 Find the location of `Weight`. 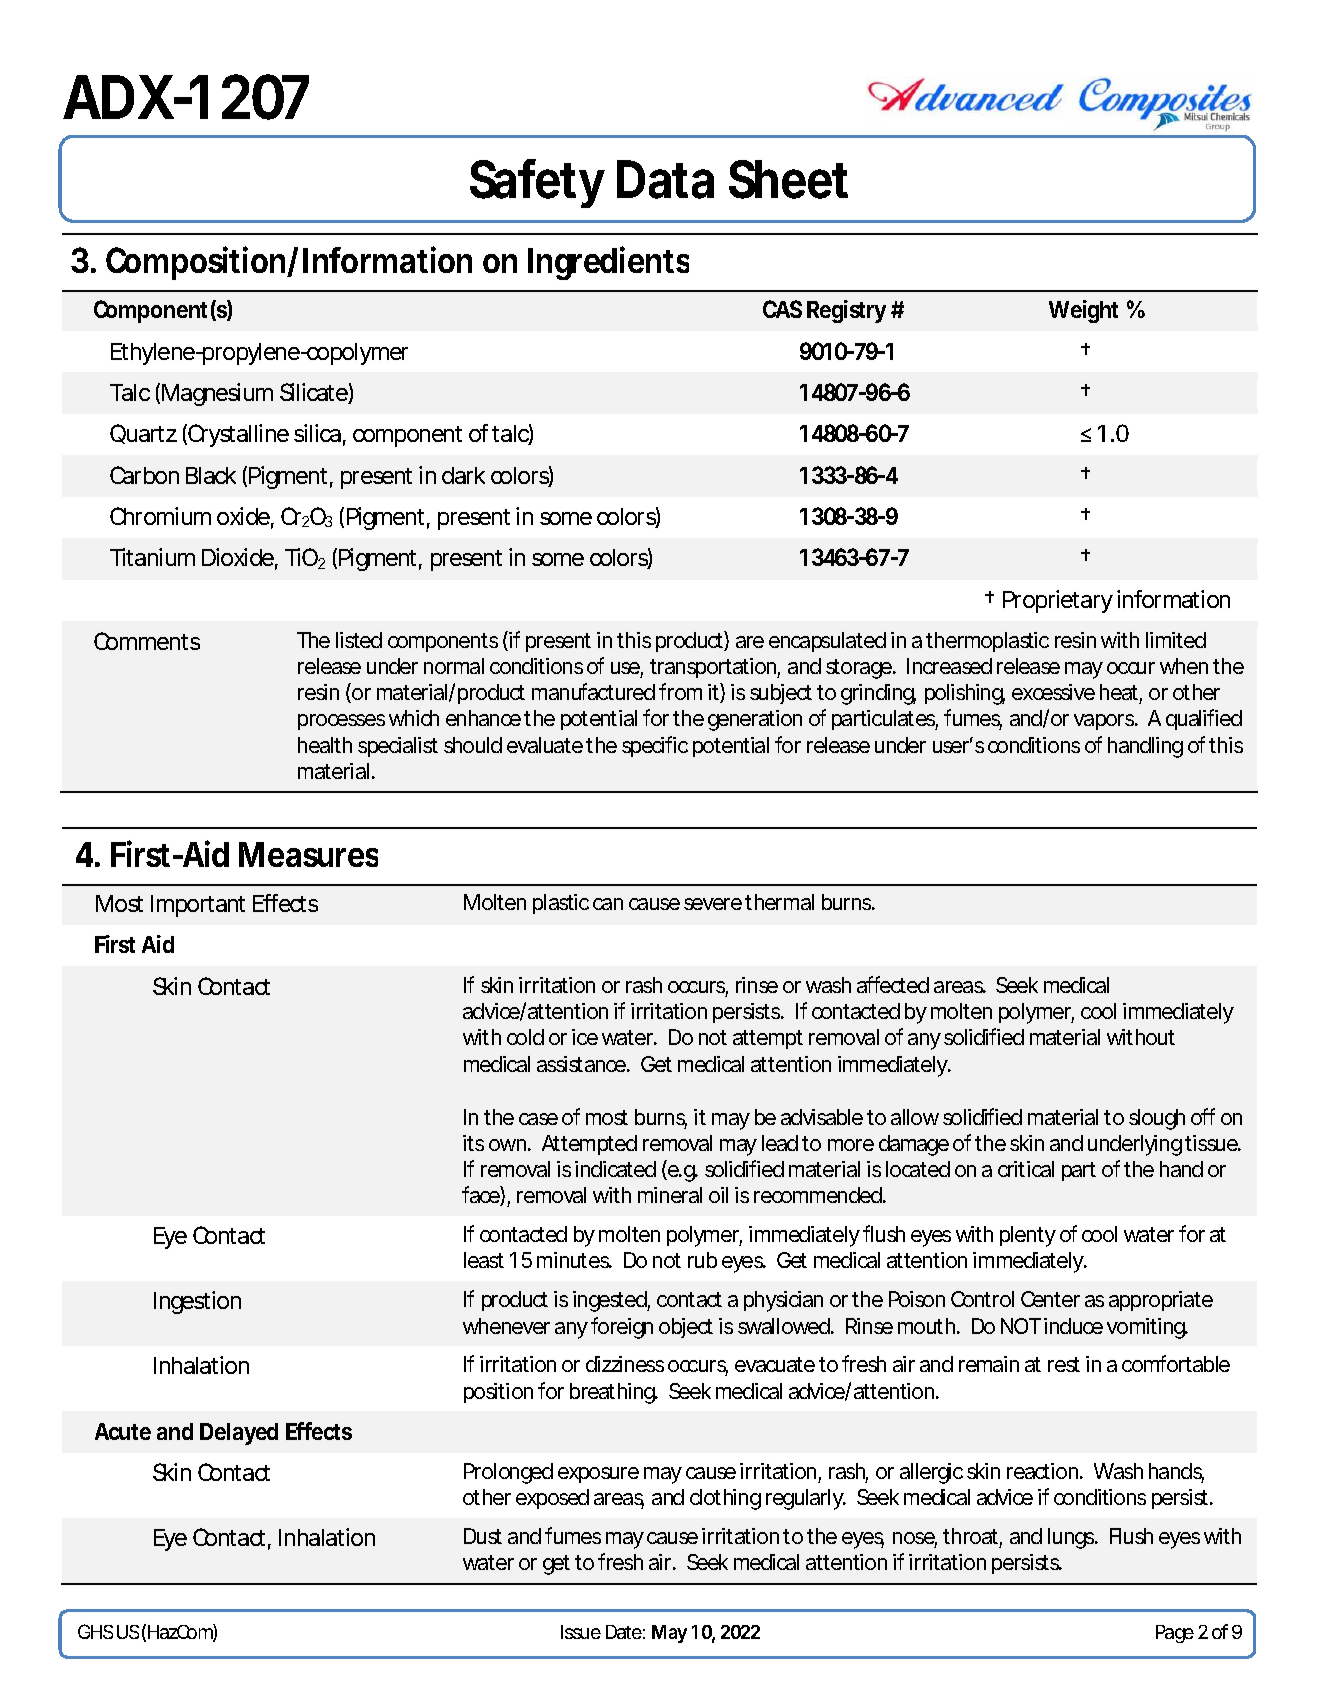

Weight is located at coordinates (1083, 311).
